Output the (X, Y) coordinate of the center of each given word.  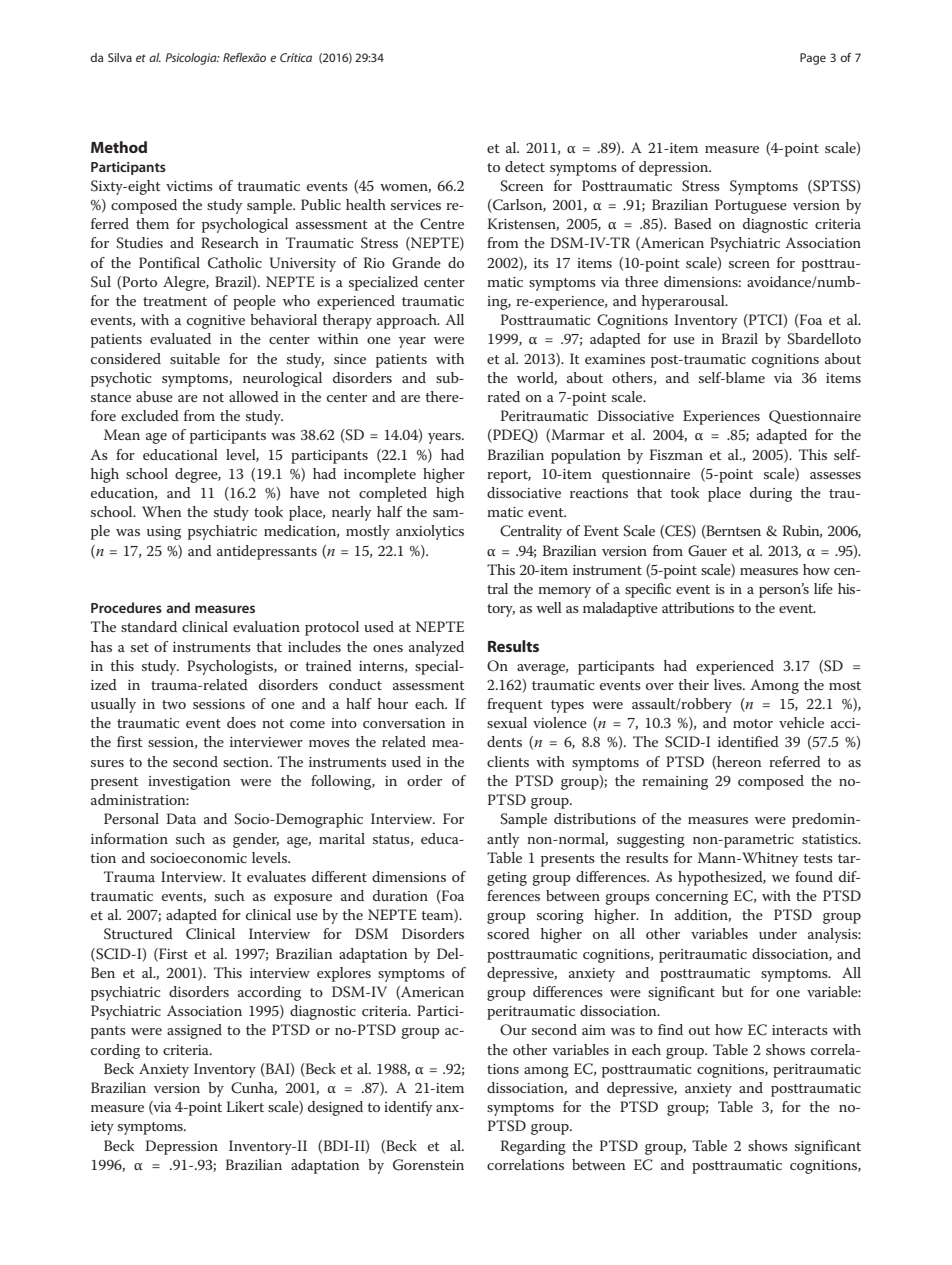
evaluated (180, 338)
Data (181, 818)
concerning (692, 898)
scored (508, 933)
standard (149, 626)
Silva (120, 57)
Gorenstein (428, 1165)
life (823, 588)
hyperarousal (684, 302)
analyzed (436, 648)
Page (813, 59)
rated (503, 396)
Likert (245, 1106)
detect (525, 166)
